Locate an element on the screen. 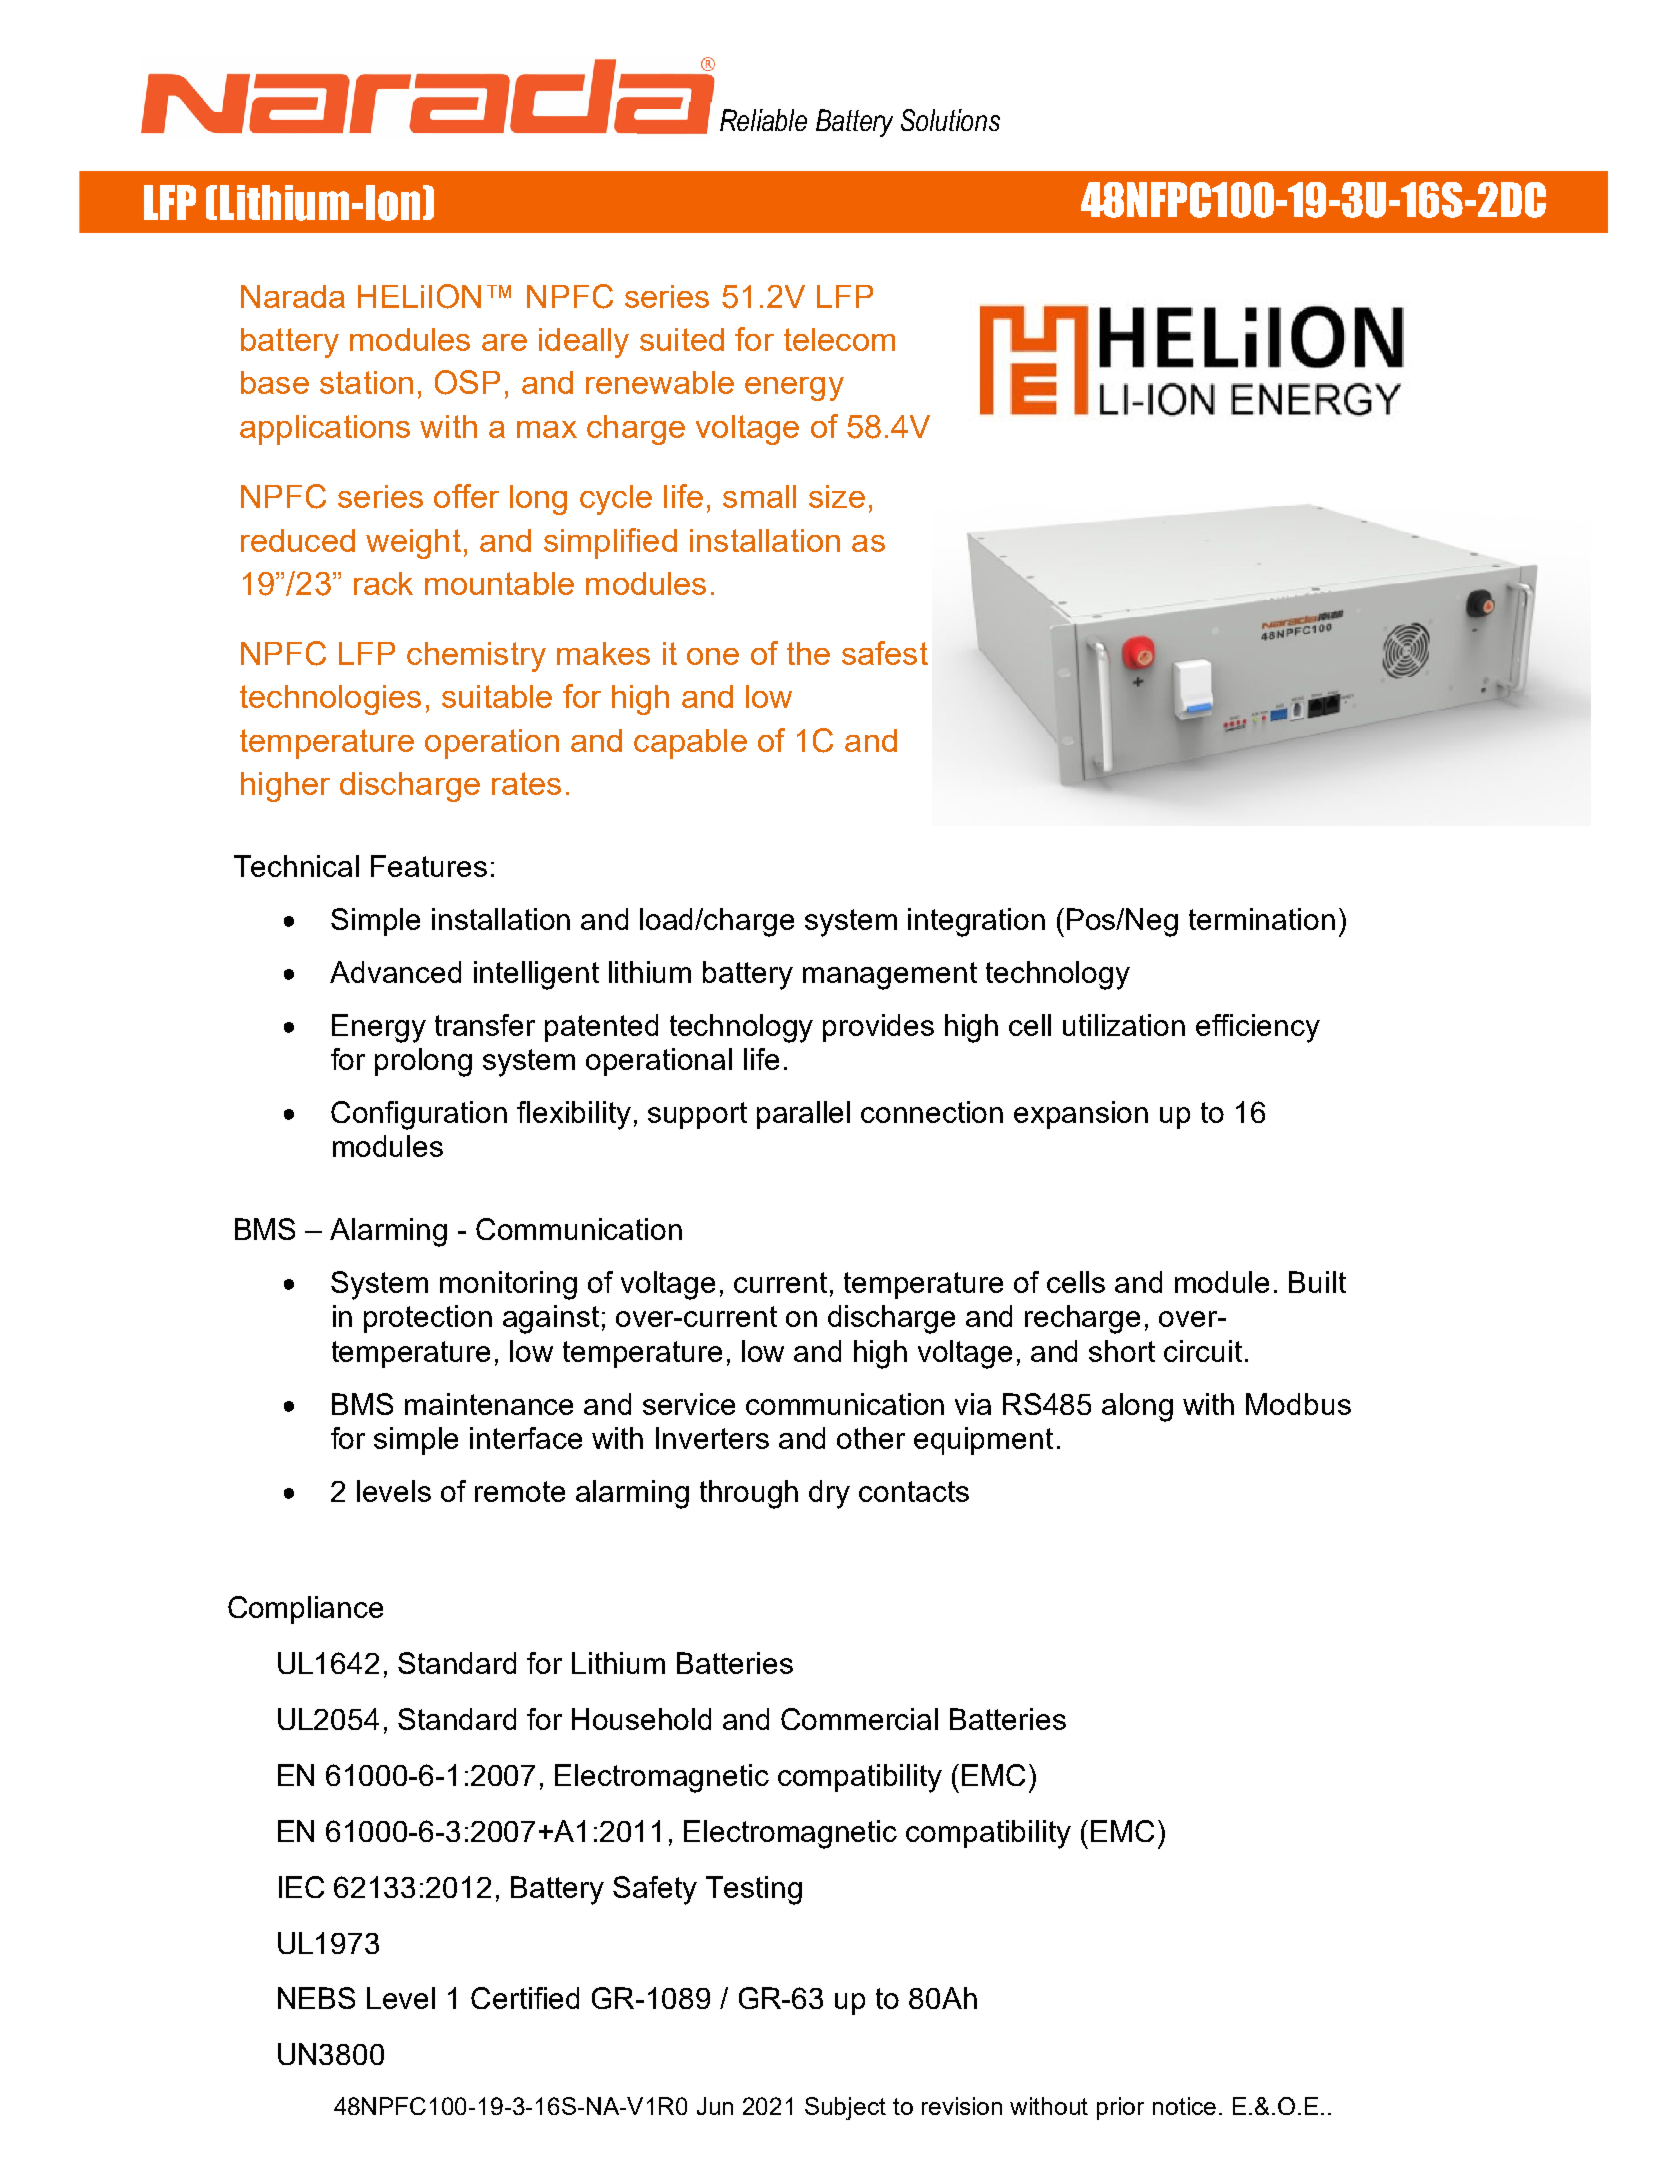 The height and width of the screenshot is (2157, 1667). termination is located at coordinates (1262, 919).
